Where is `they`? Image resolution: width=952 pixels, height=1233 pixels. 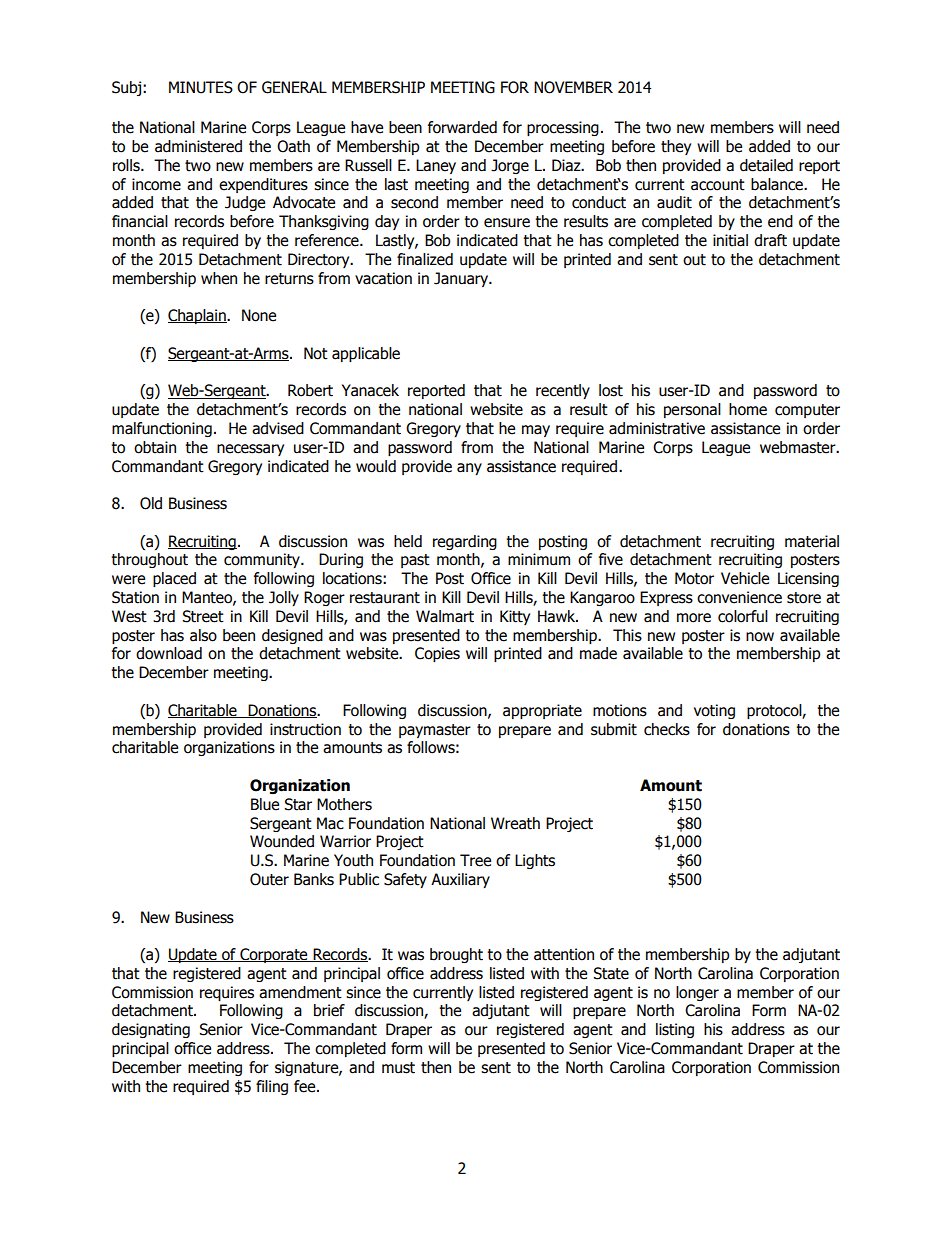 they is located at coordinates (676, 147).
